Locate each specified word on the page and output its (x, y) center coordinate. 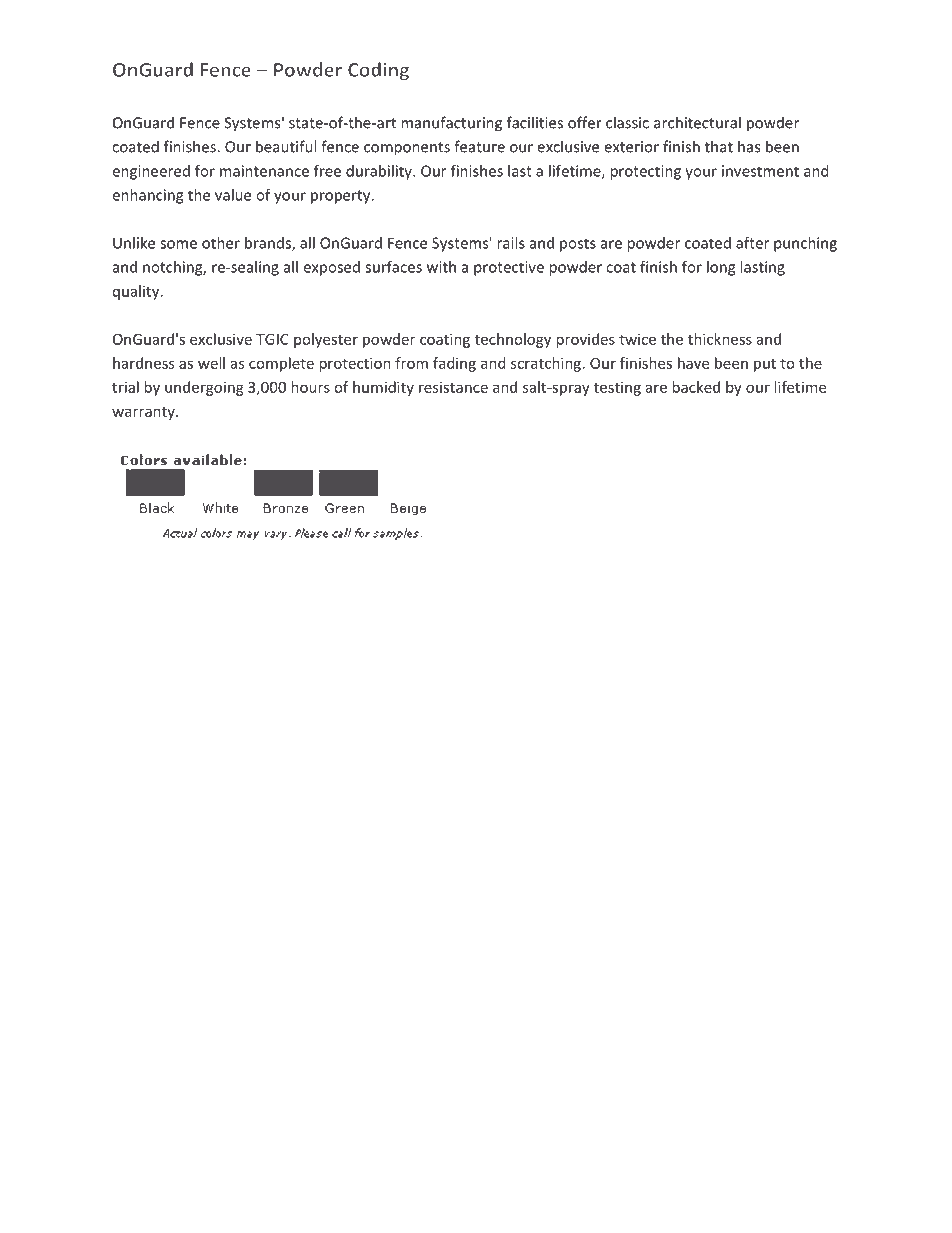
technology (513, 340)
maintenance (264, 171)
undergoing (204, 388)
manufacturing (451, 124)
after (752, 243)
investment (760, 171)
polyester (326, 340)
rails (511, 243)
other (221, 243)
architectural (697, 122)
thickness (720, 339)
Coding (378, 71)
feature (479, 146)
